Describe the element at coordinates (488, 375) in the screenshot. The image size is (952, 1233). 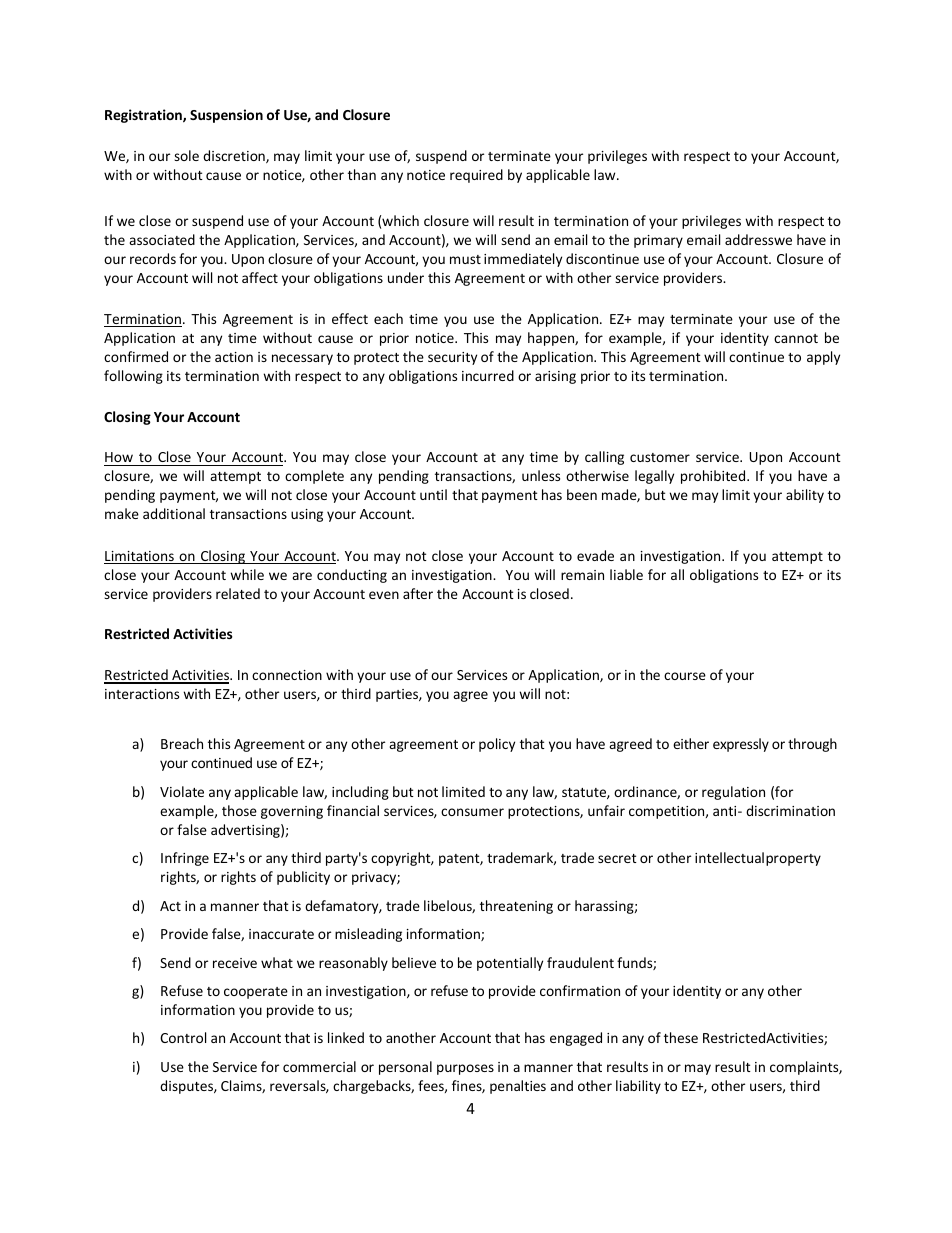
I see `incurred` at that location.
